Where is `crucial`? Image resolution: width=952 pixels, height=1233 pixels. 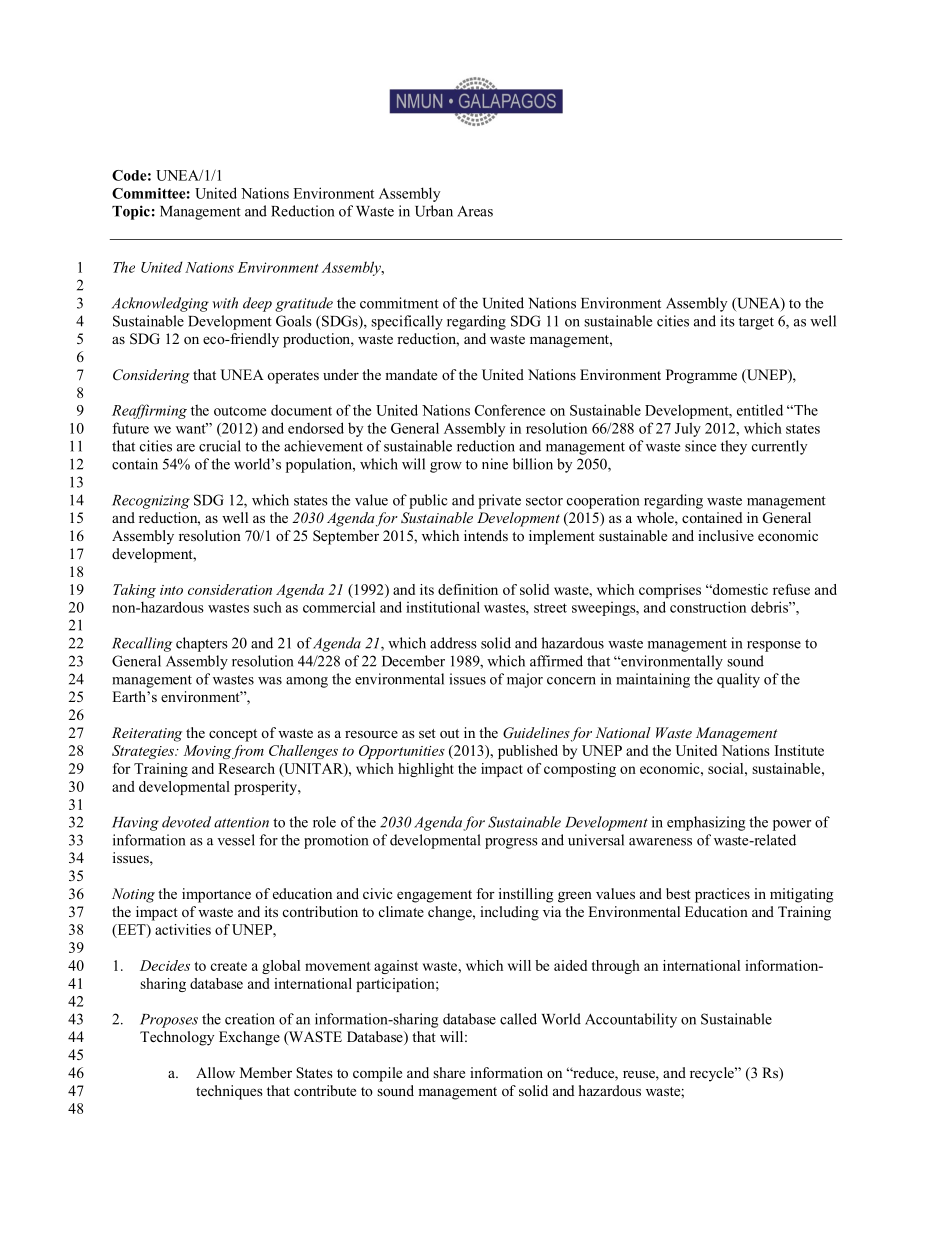
crucial is located at coordinates (220, 446).
